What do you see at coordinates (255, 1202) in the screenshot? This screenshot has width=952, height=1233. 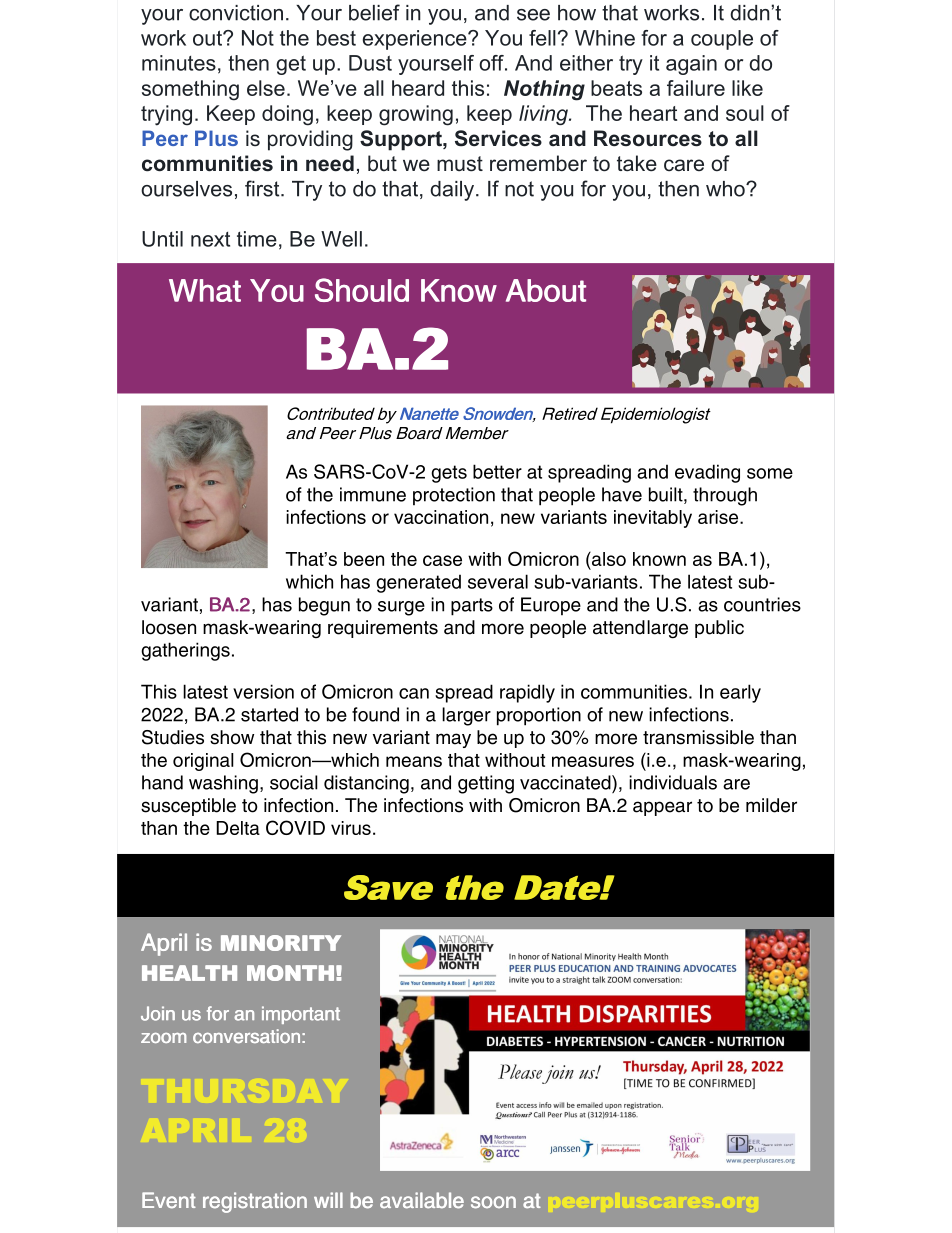 I see `registration` at bounding box center [255, 1202].
